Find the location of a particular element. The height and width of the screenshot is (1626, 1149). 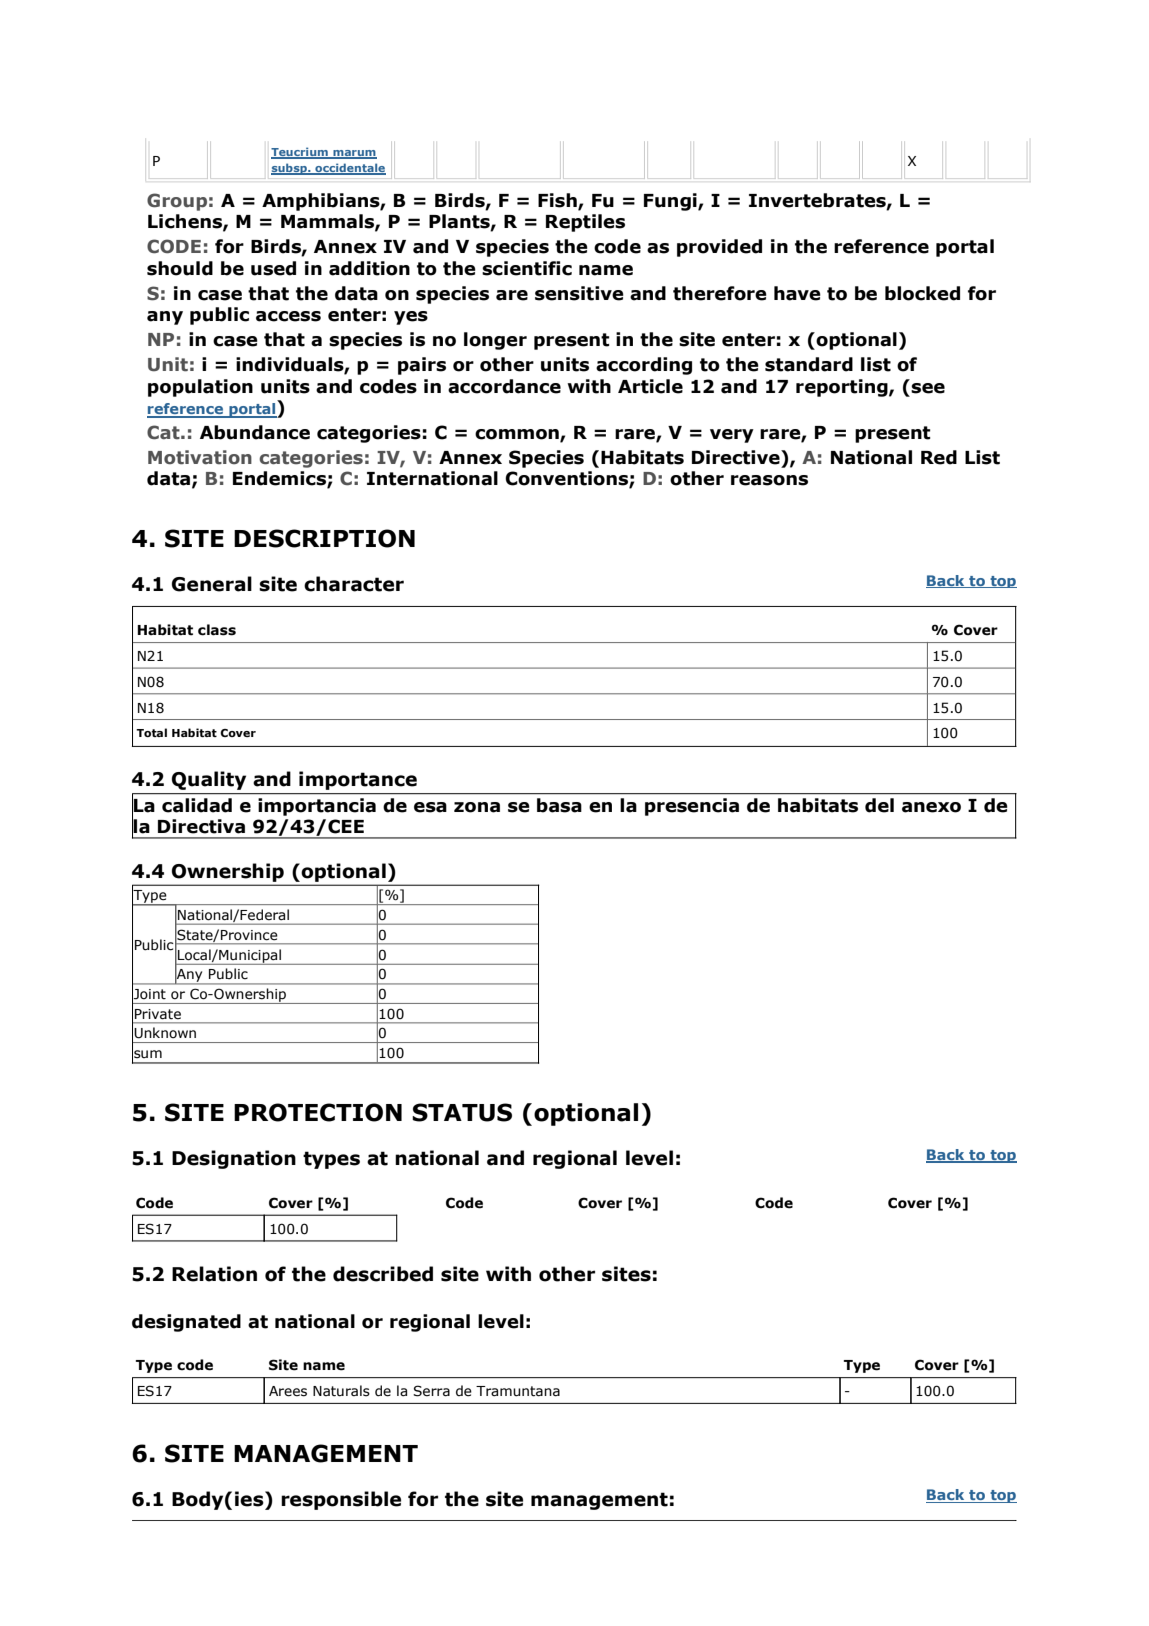

have is located at coordinates (797, 293).
